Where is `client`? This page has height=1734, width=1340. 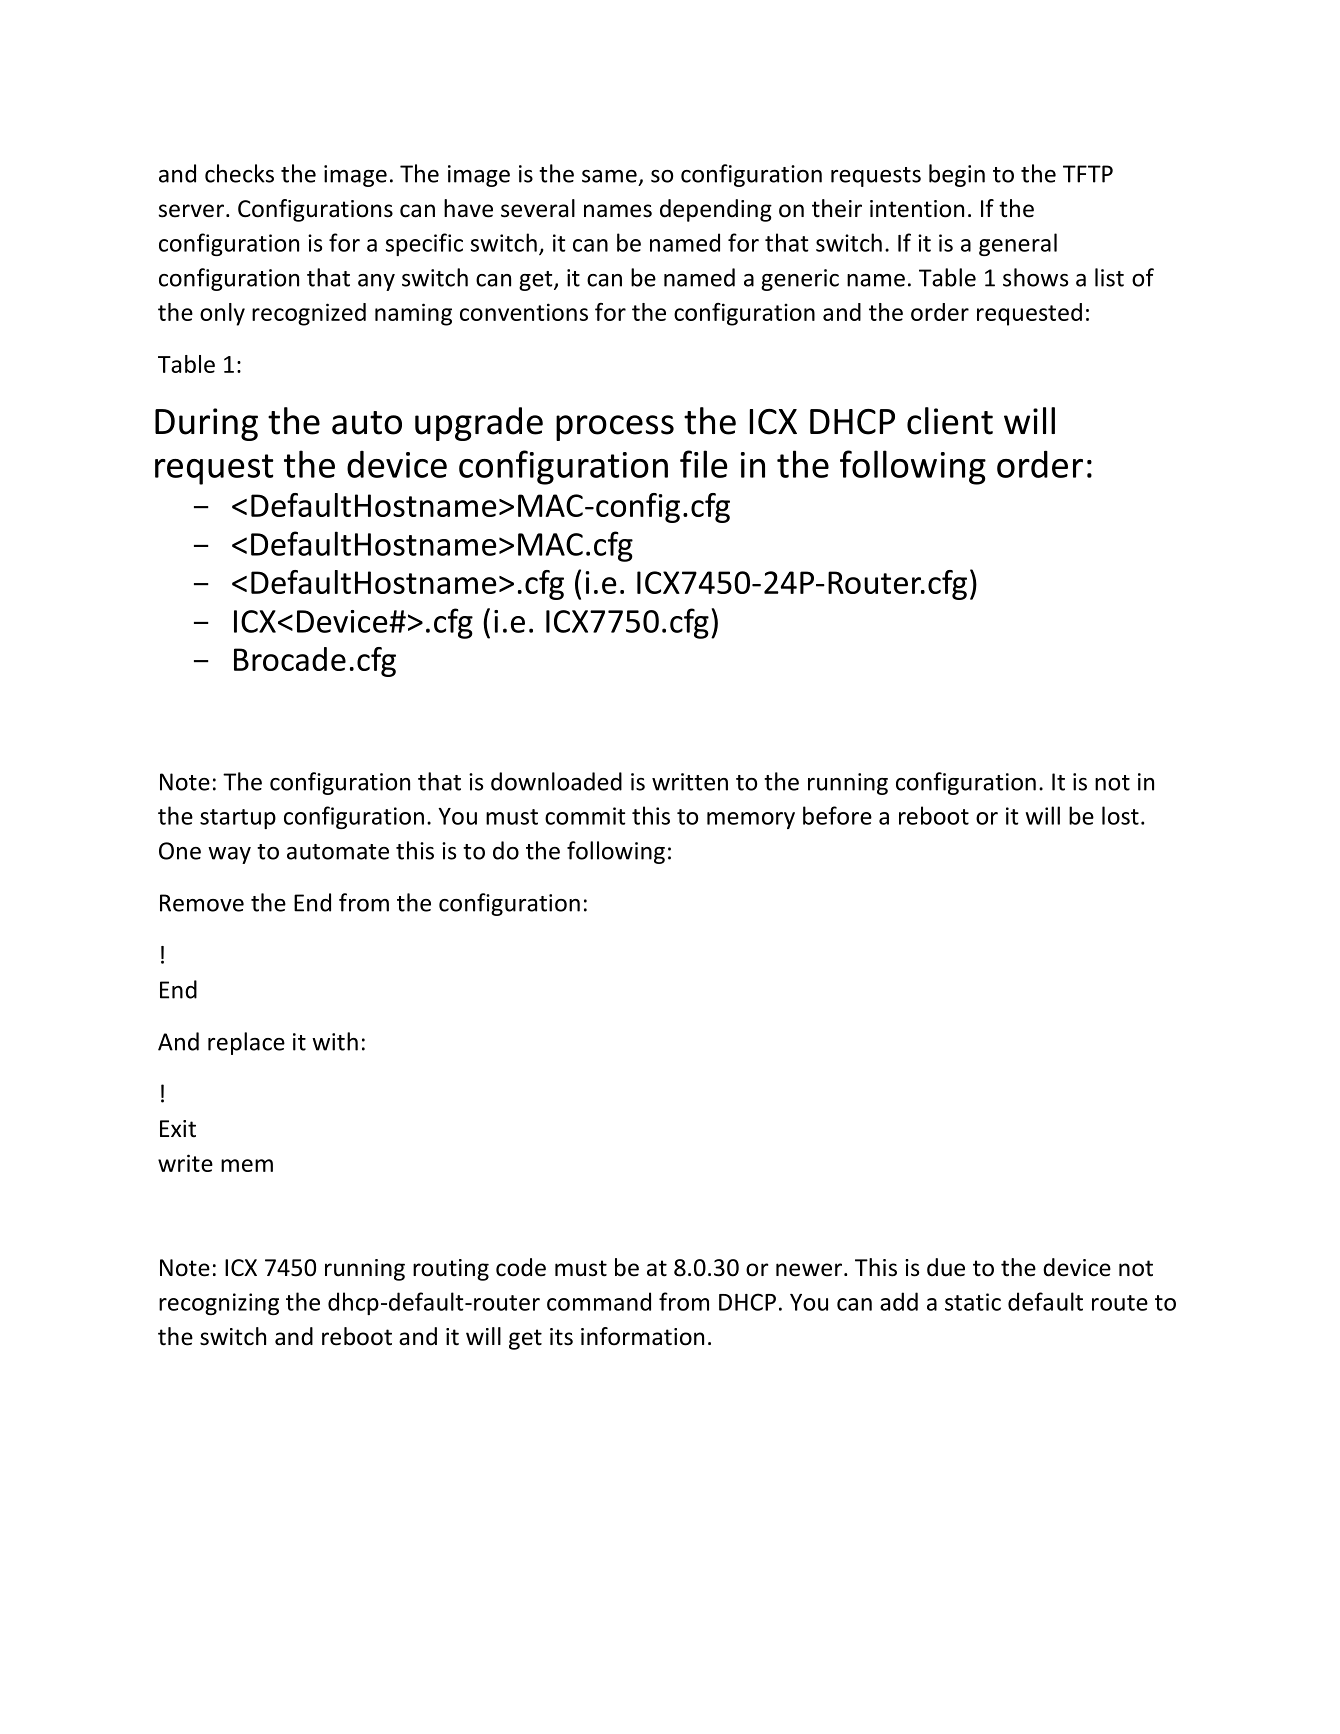 client is located at coordinates (950, 421).
